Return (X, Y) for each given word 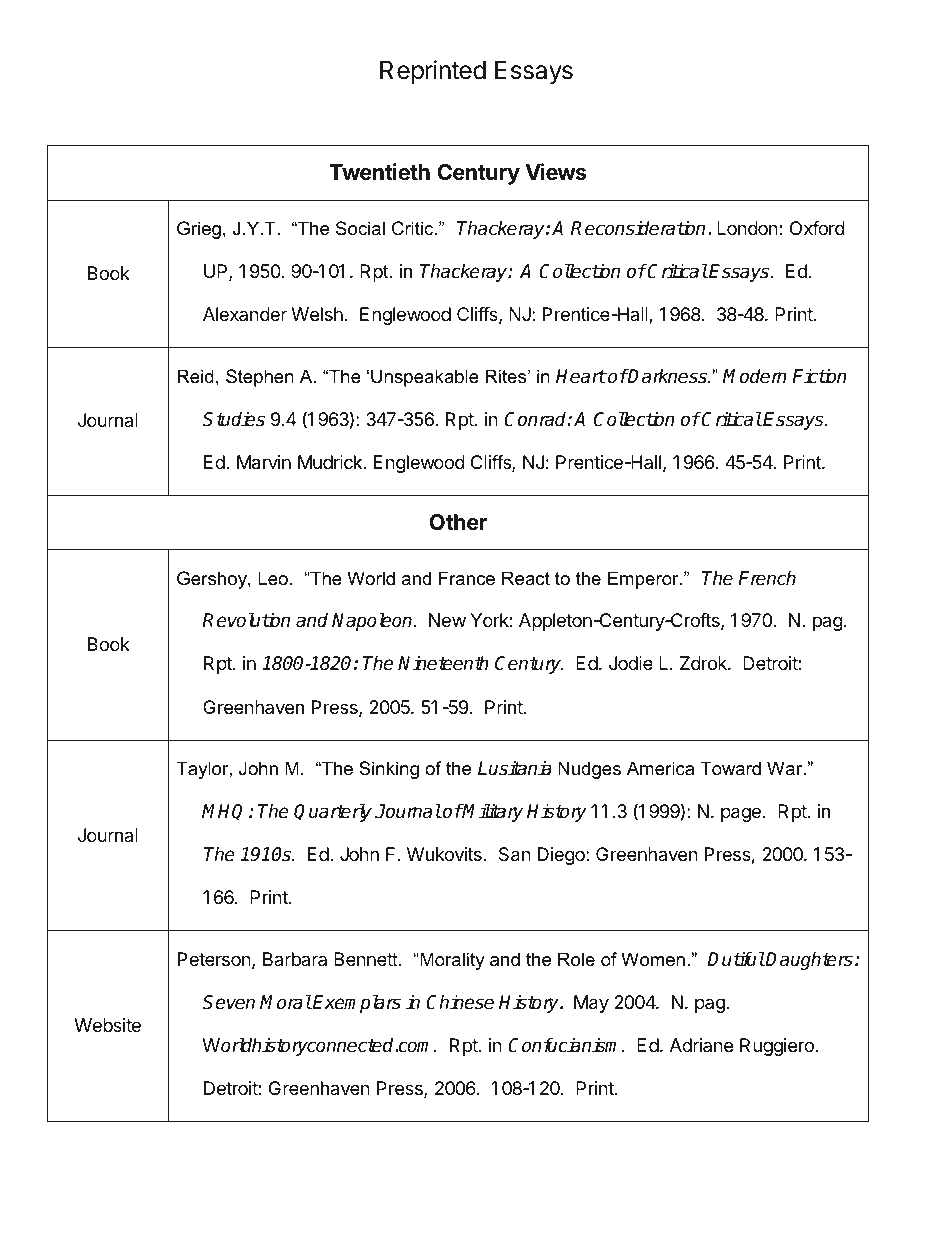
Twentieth (379, 172)
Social (360, 228)
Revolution (246, 620)
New (447, 620)
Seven (229, 1002)
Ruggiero (777, 1047)
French (767, 578)
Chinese (460, 1002)
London (748, 228)
